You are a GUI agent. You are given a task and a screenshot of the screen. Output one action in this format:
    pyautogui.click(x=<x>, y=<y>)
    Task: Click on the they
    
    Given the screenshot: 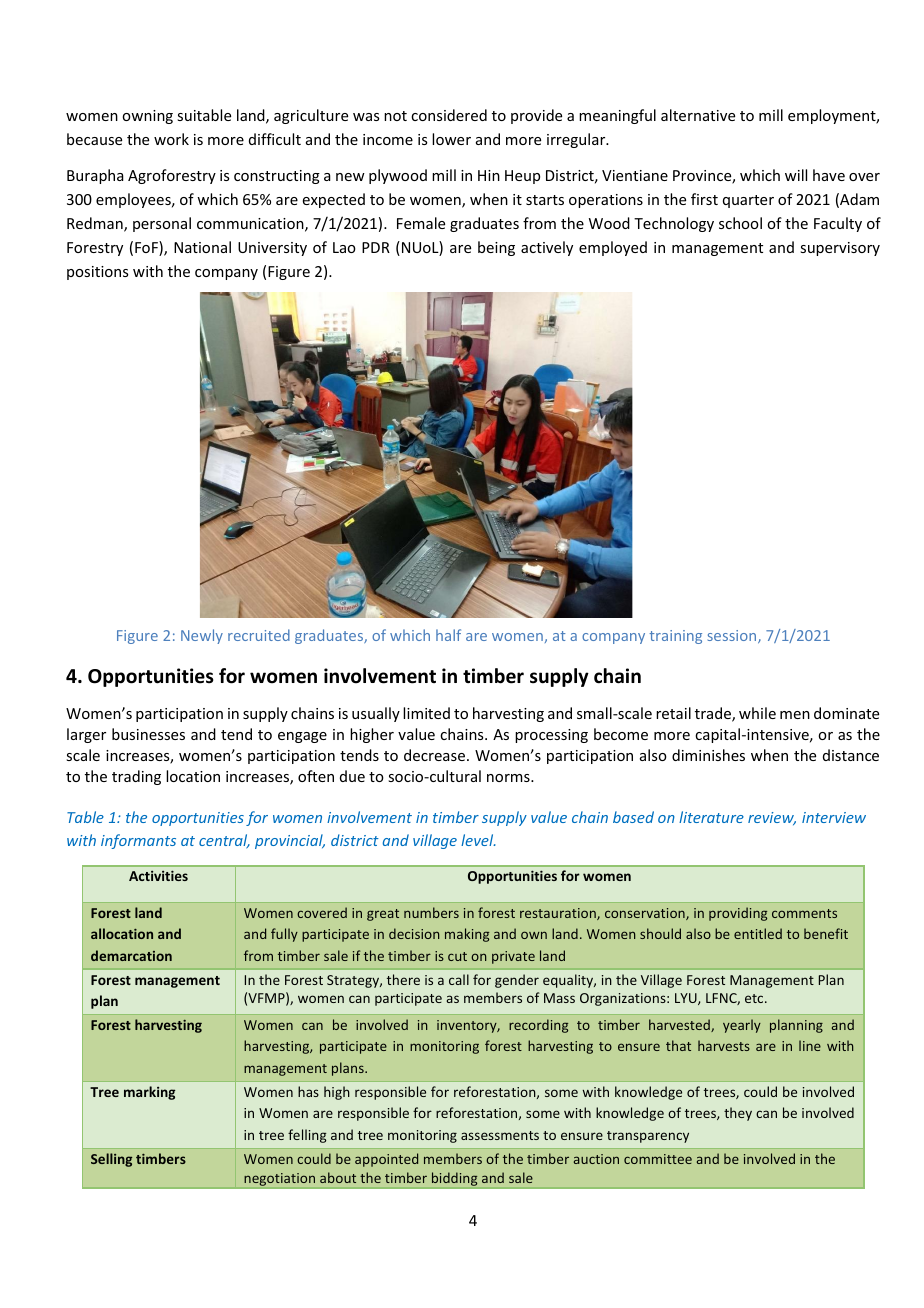 What is the action you would take?
    pyautogui.click(x=738, y=1114)
